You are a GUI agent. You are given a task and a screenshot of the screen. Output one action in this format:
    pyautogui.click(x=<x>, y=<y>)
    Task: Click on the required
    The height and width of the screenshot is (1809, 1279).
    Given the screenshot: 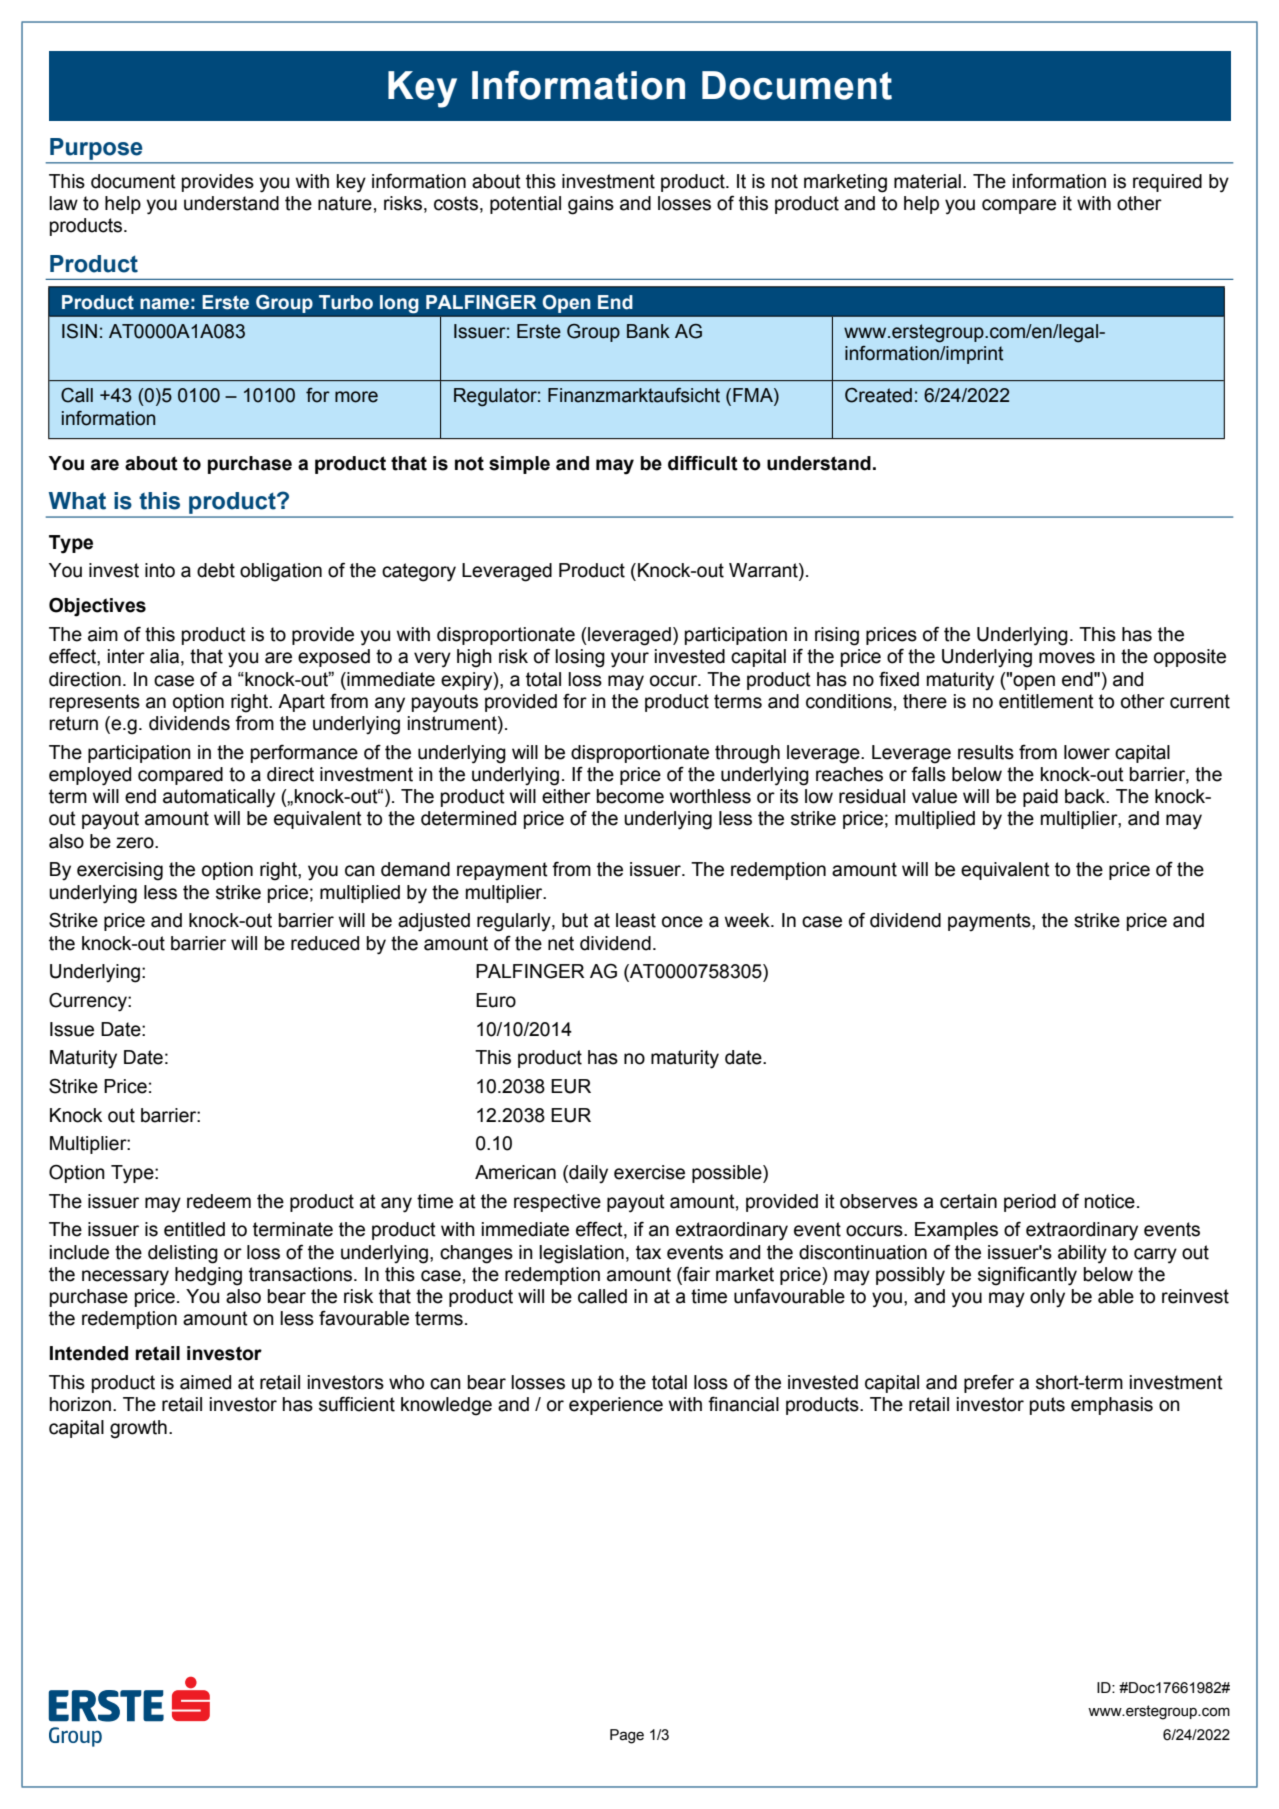 What is the action you would take?
    pyautogui.click(x=1167, y=183)
